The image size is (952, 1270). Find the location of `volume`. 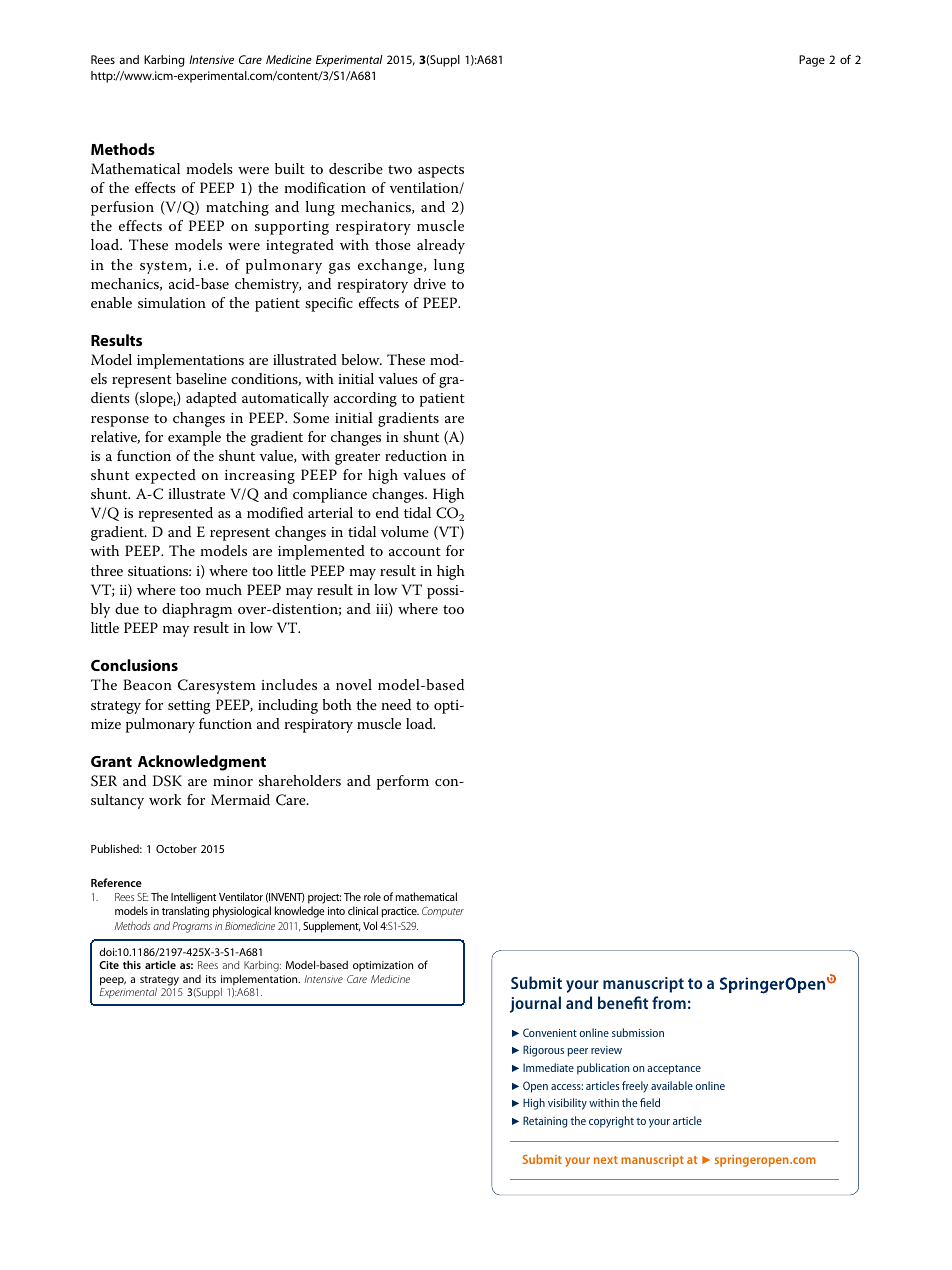

volume is located at coordinates (405, 531).
